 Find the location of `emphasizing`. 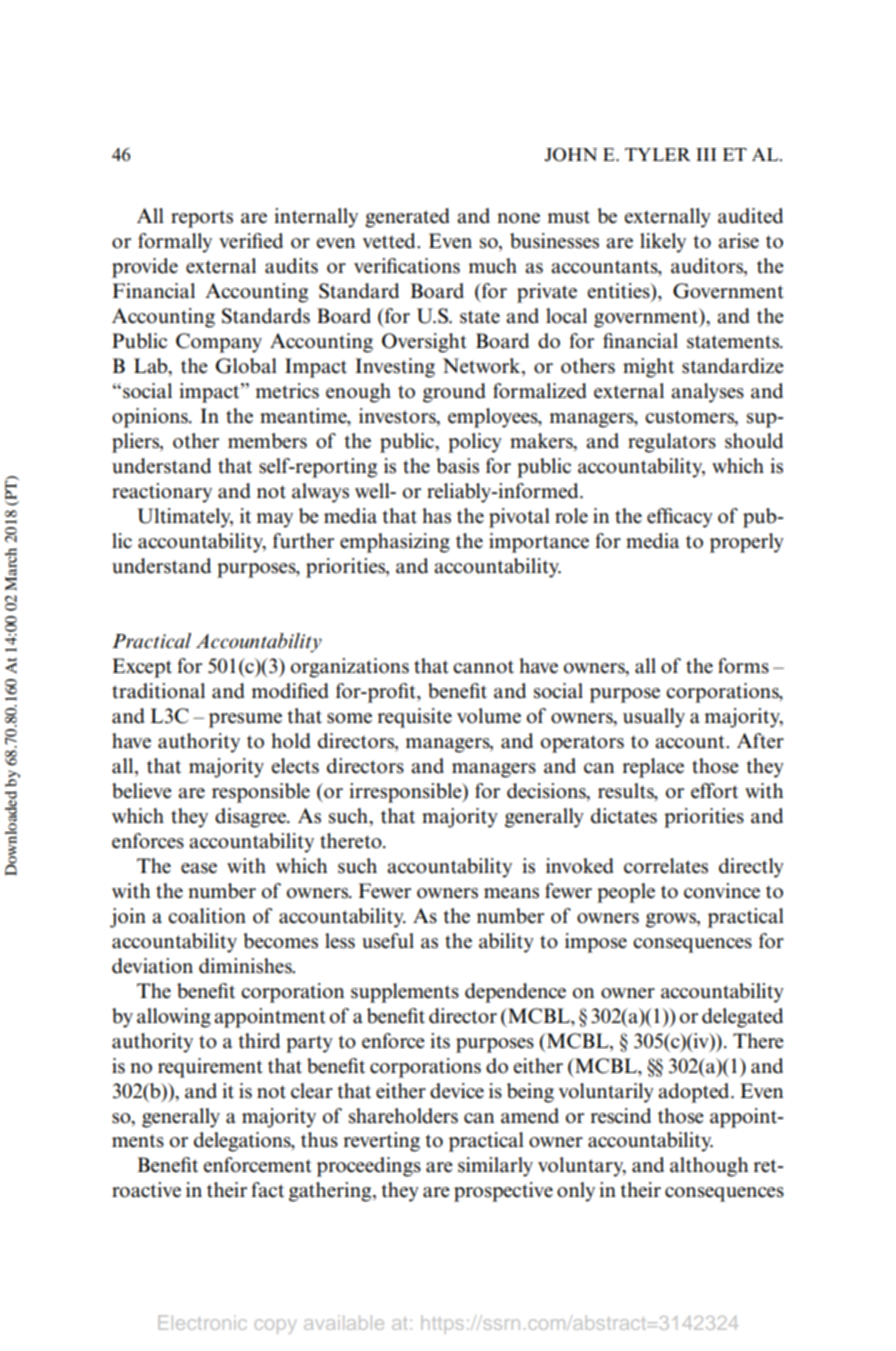

emphasizing is located at coordinates (395, 543).
